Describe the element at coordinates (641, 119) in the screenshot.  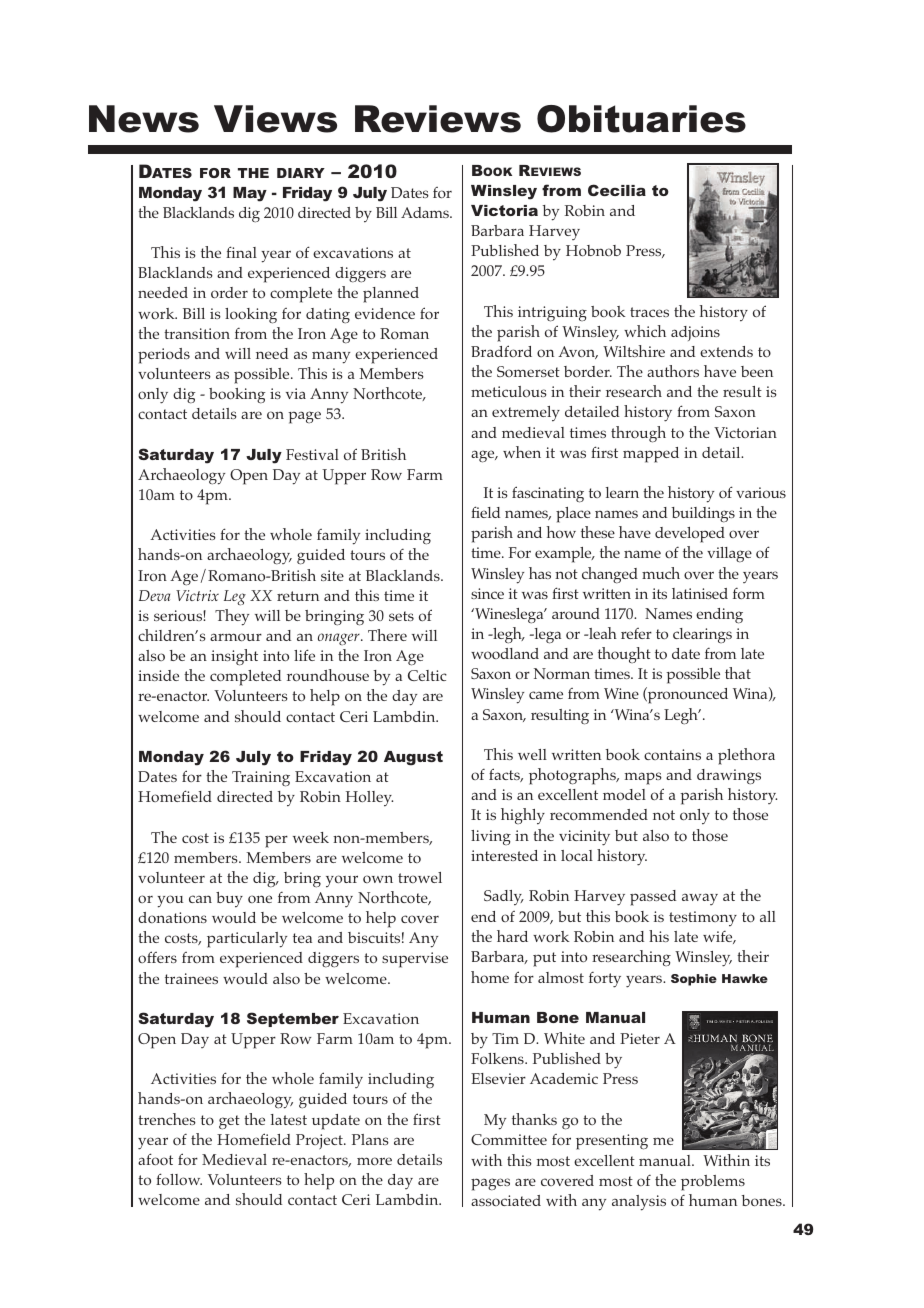
I see `Obituaries` at that location.
